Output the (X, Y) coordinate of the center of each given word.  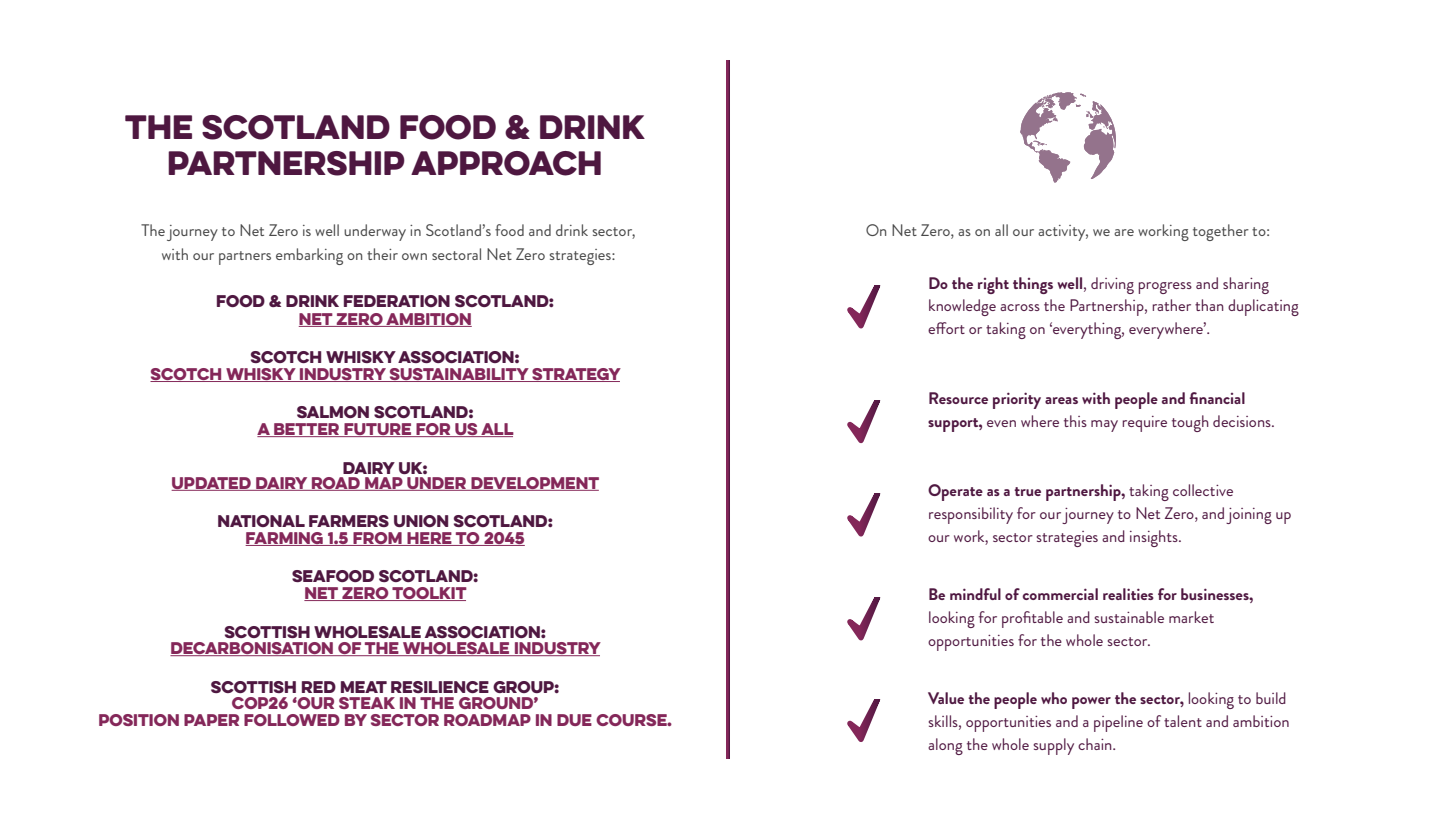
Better (307, 430)
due (574, 720)
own (414, 256)
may (1104, 426)
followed (292, 720)
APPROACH (506, 163)
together (1221, 232)
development (534, 484)
